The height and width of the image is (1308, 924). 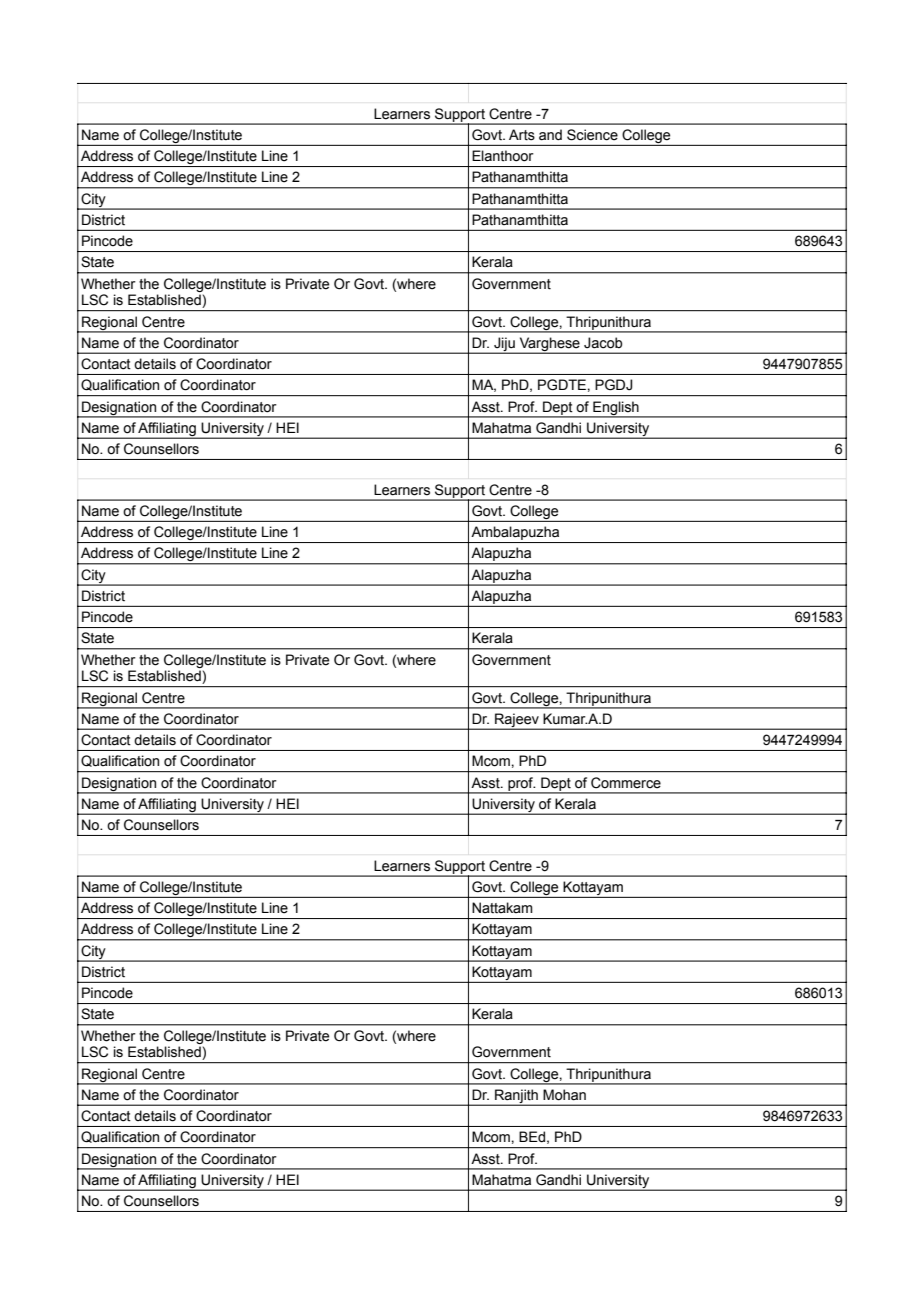 I want to click on English, so click(x=616, y=409).
